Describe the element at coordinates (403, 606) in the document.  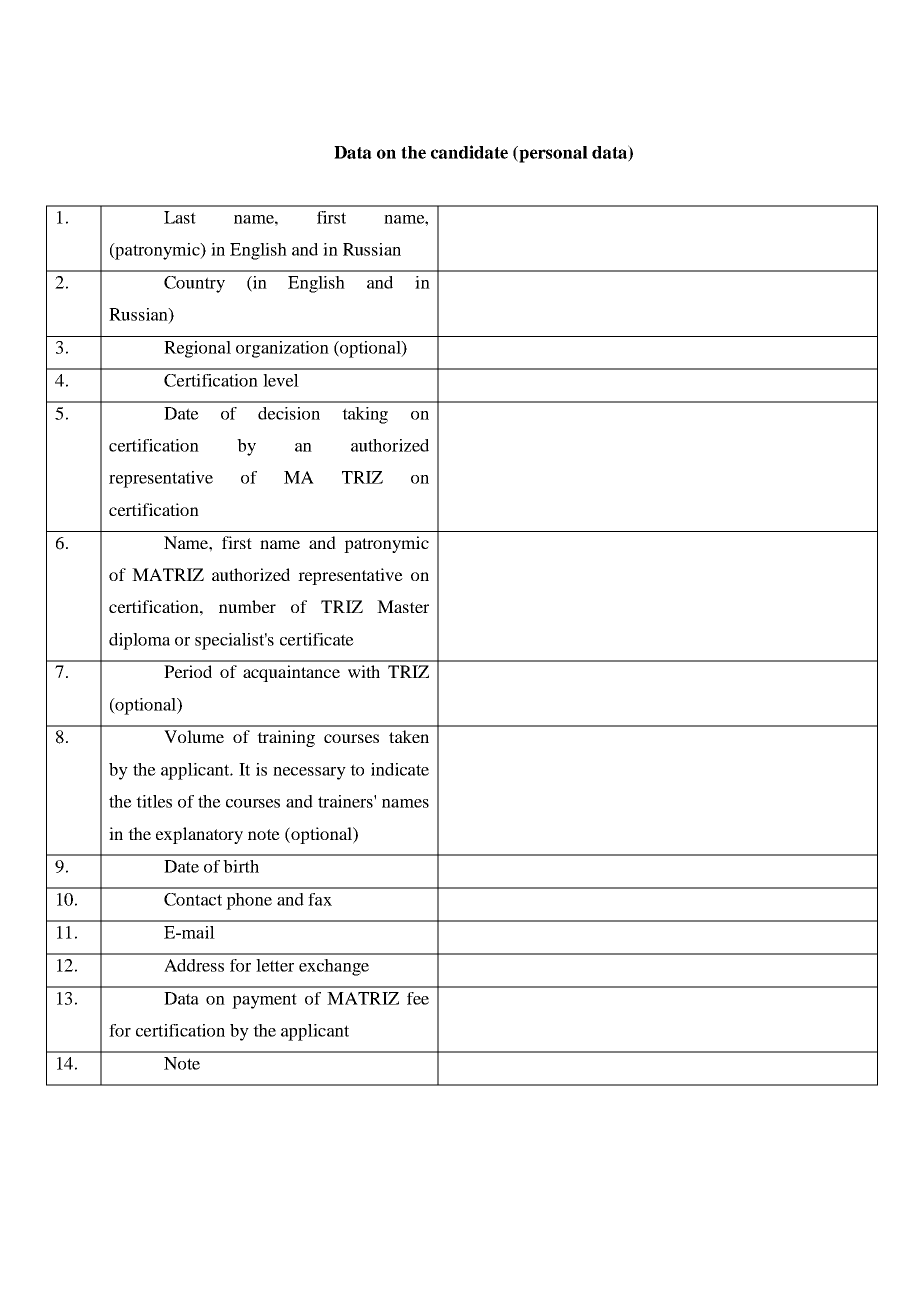
I see `Master` at that location.
